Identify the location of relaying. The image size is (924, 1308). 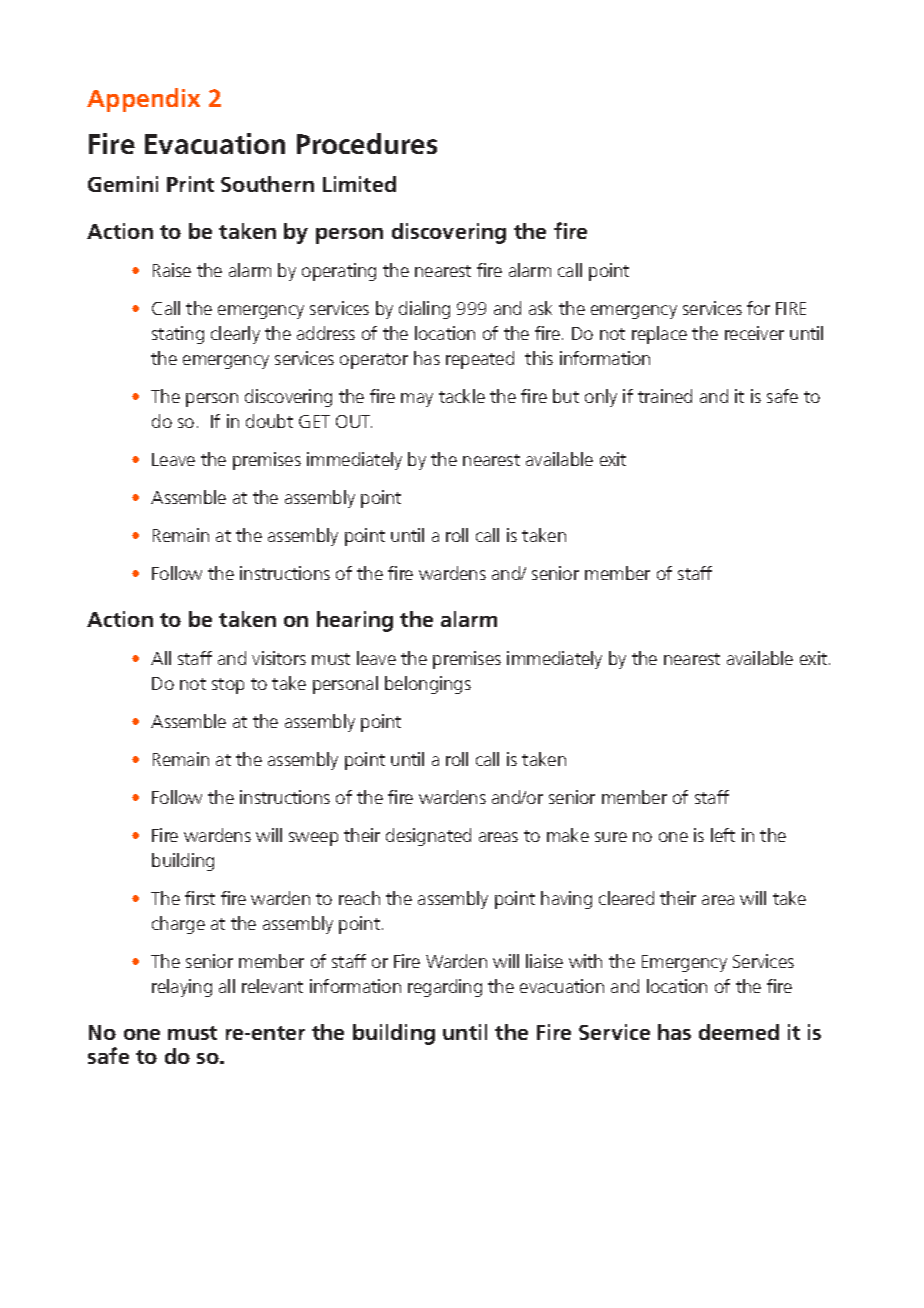
(182, 988).
